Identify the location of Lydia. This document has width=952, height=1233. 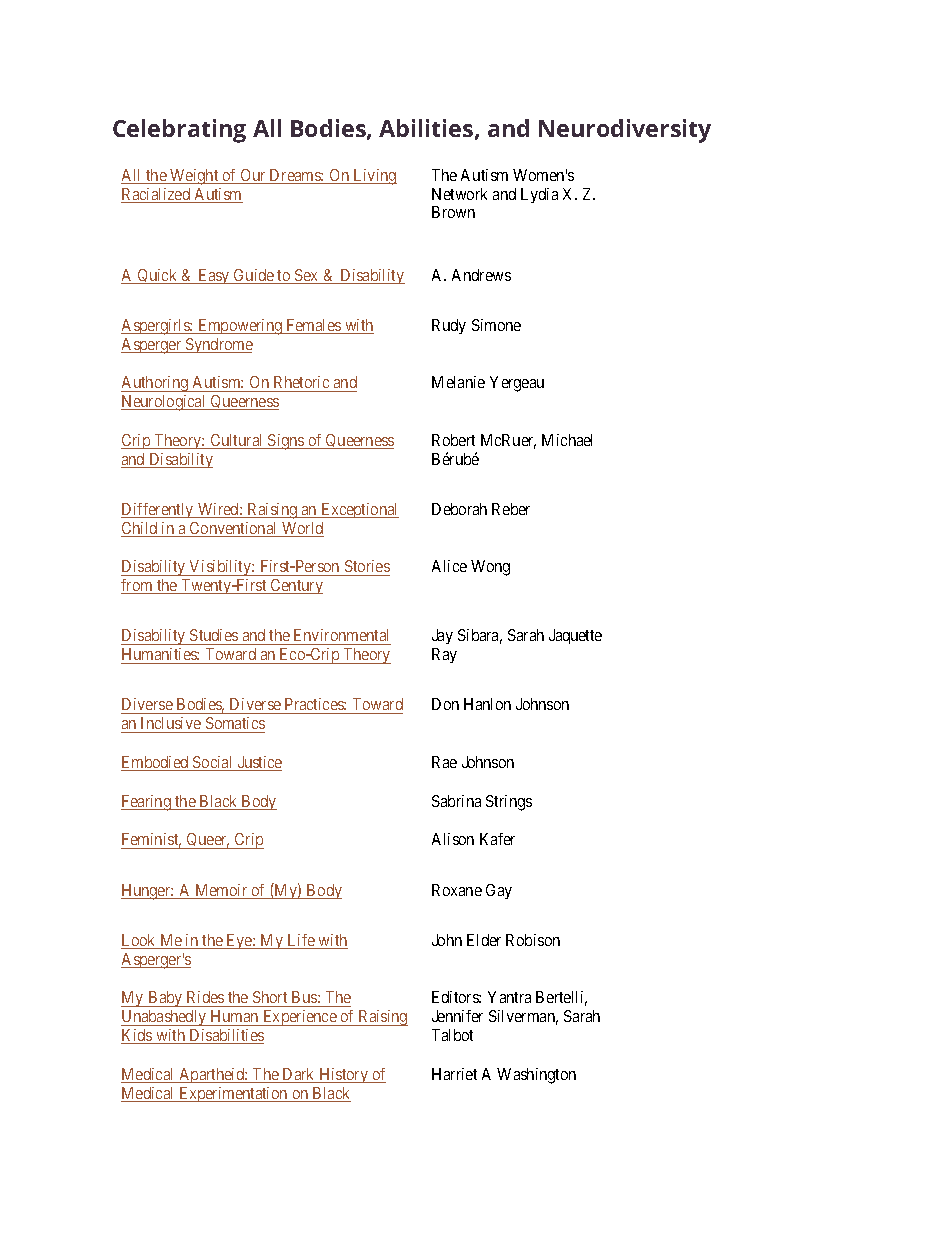
(539, 195).
